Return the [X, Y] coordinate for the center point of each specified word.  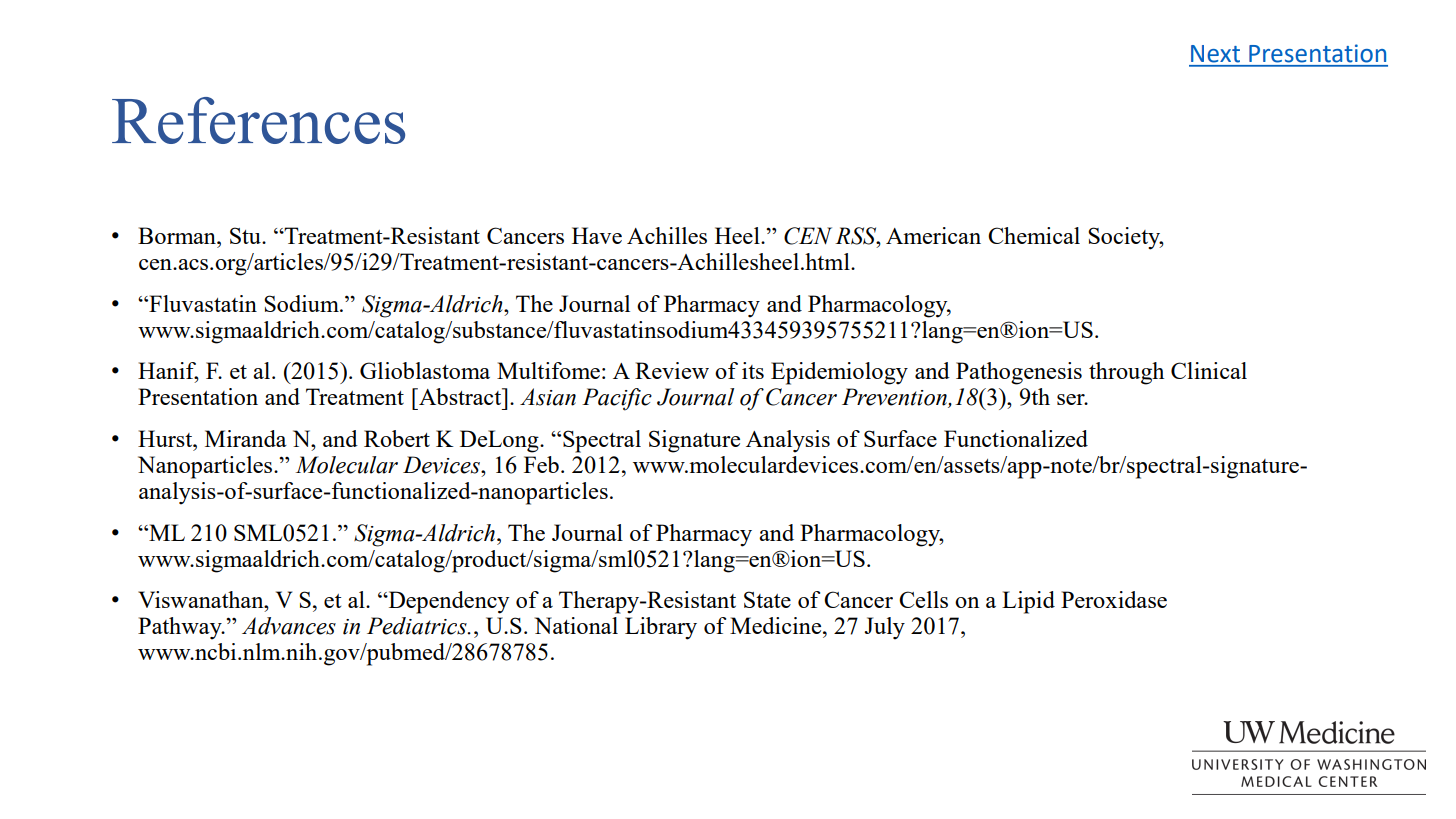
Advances [289, 626]
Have [597, 235]
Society [1125, 238]
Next [1215, 54]
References [258, 120]
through [1126, 373]
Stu [247, 235]
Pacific [617, 399]
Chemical [1034, 235]
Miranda [246, 438]
